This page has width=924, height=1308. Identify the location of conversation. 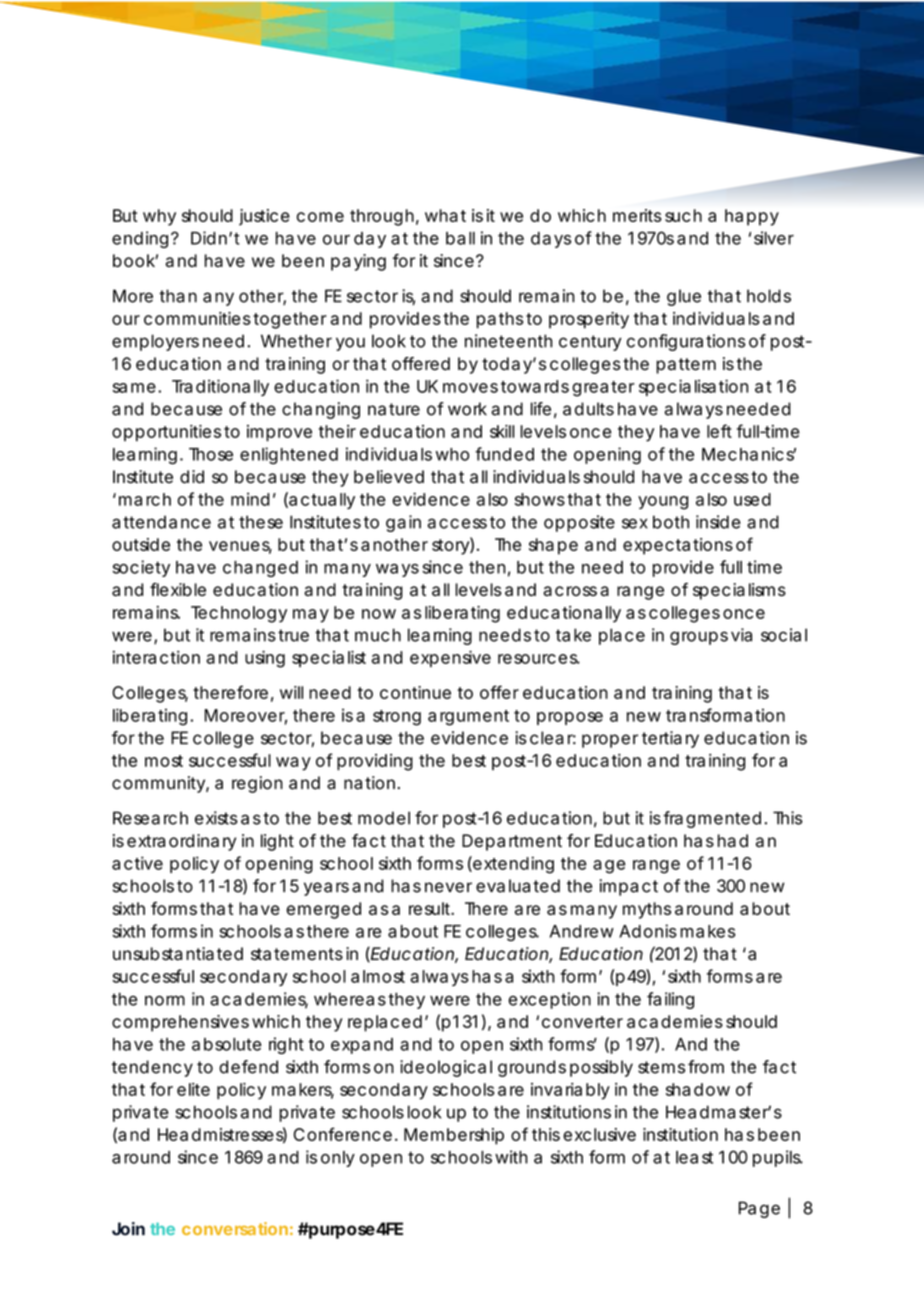
(235, 1228).
